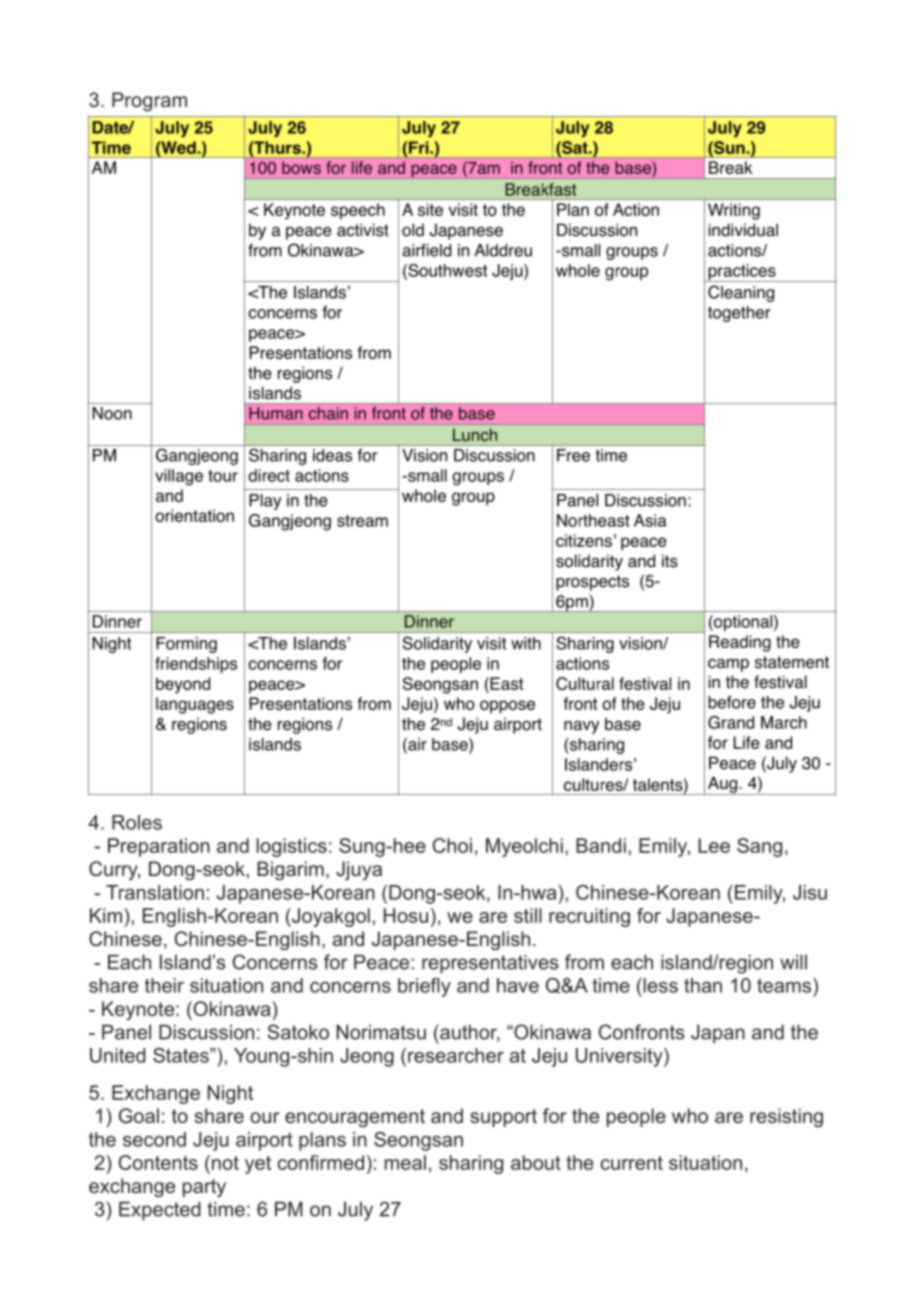 The width and height of the page is (924, 1308). I want to click on Program, so click(149, 102).
